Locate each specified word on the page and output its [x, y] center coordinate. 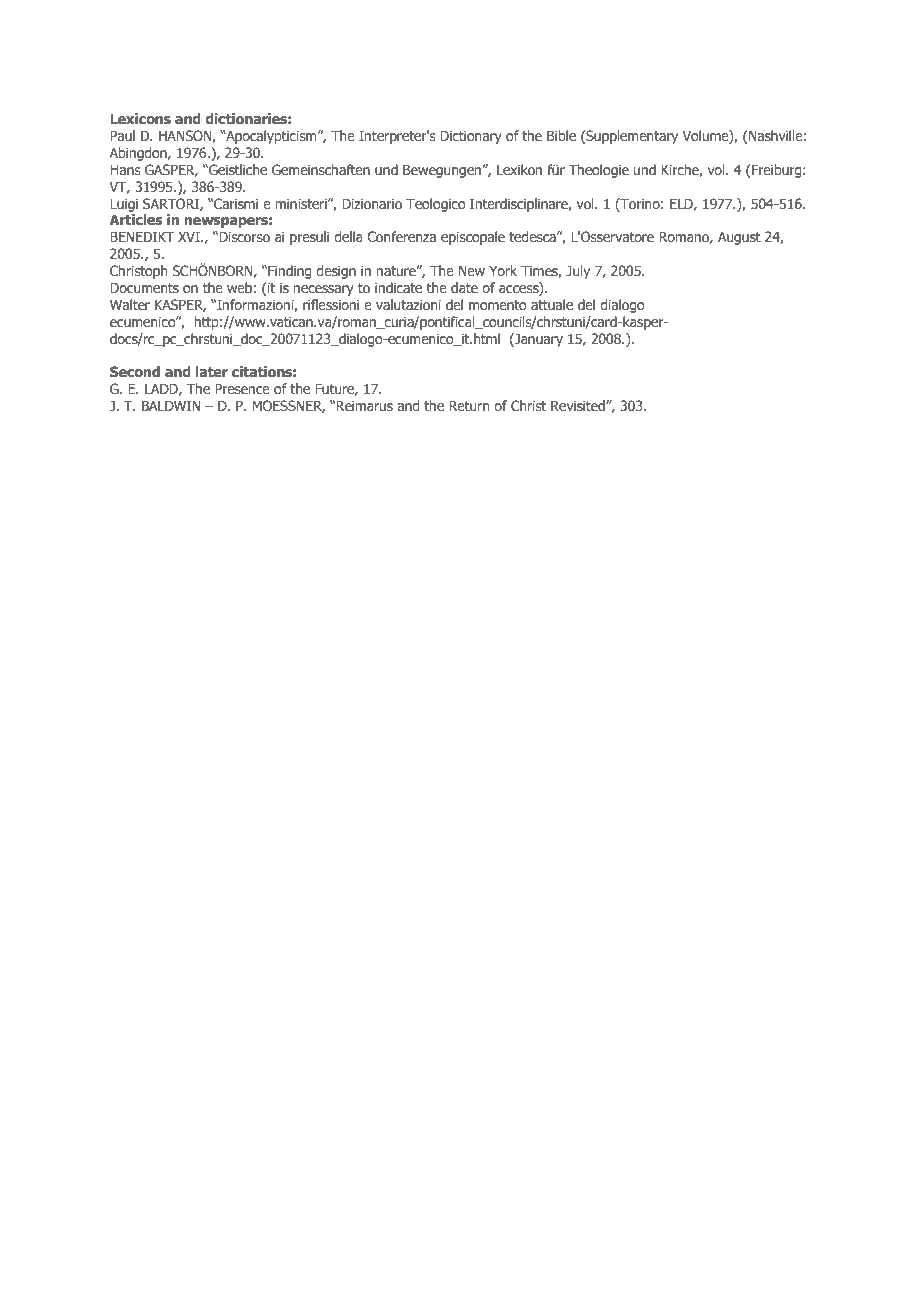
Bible [561, 135]
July [578, 272]
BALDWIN [171, 405]
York [503, 270]
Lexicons [140, 118]
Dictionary [471, 137]
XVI [190, 236]
